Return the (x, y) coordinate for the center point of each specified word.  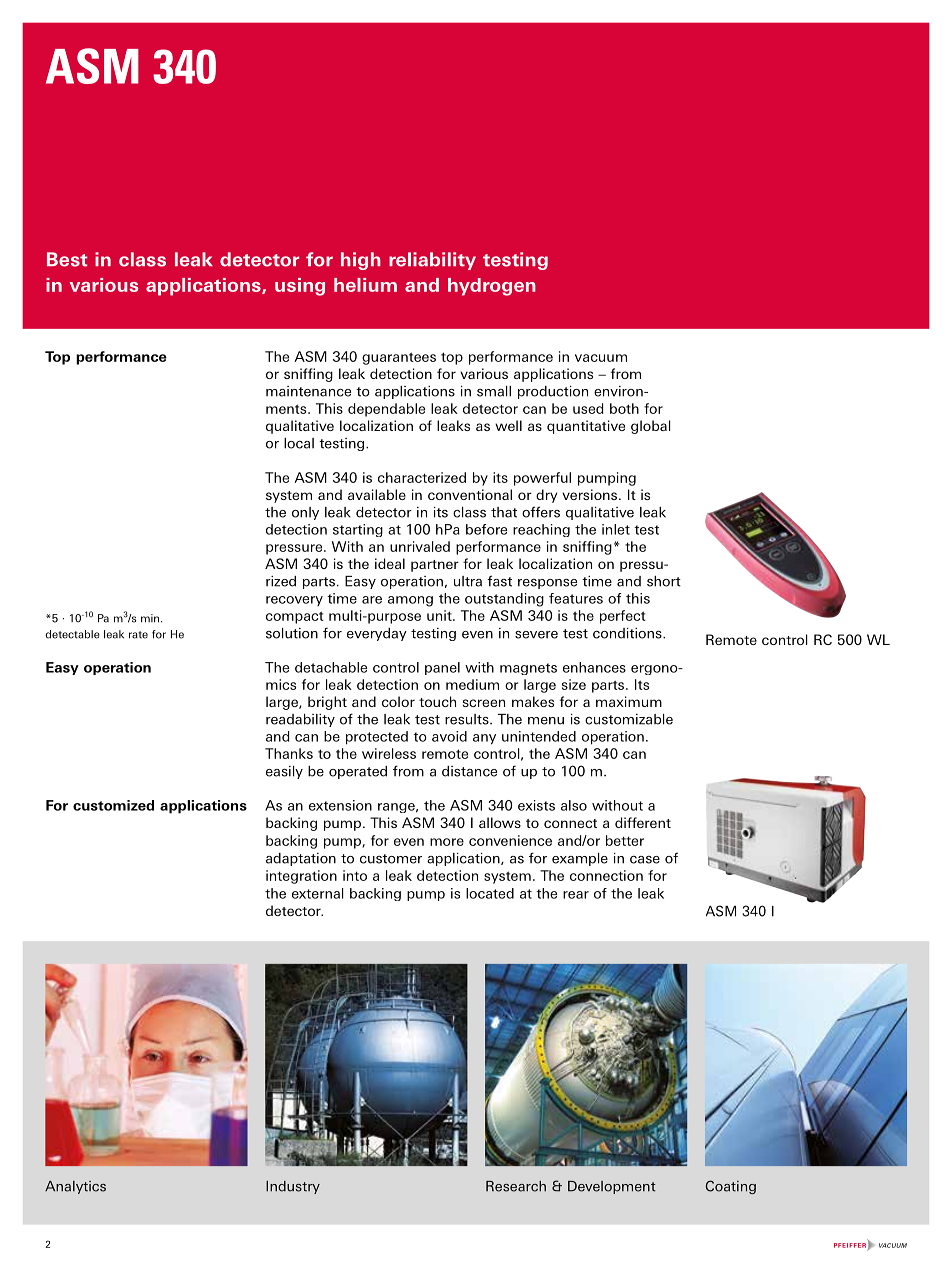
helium (365, 285)
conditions (628, 633)
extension (340, 805)
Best (67, 259)
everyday (377, 634)
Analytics (75, 1187)
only (305, 513)
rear (576, 895)
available (377, 494)
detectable (72, 634)
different (643, 822)
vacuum (601, 358)
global (651, 427)
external (318, 893)
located (490, 893)
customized (113, 805)
